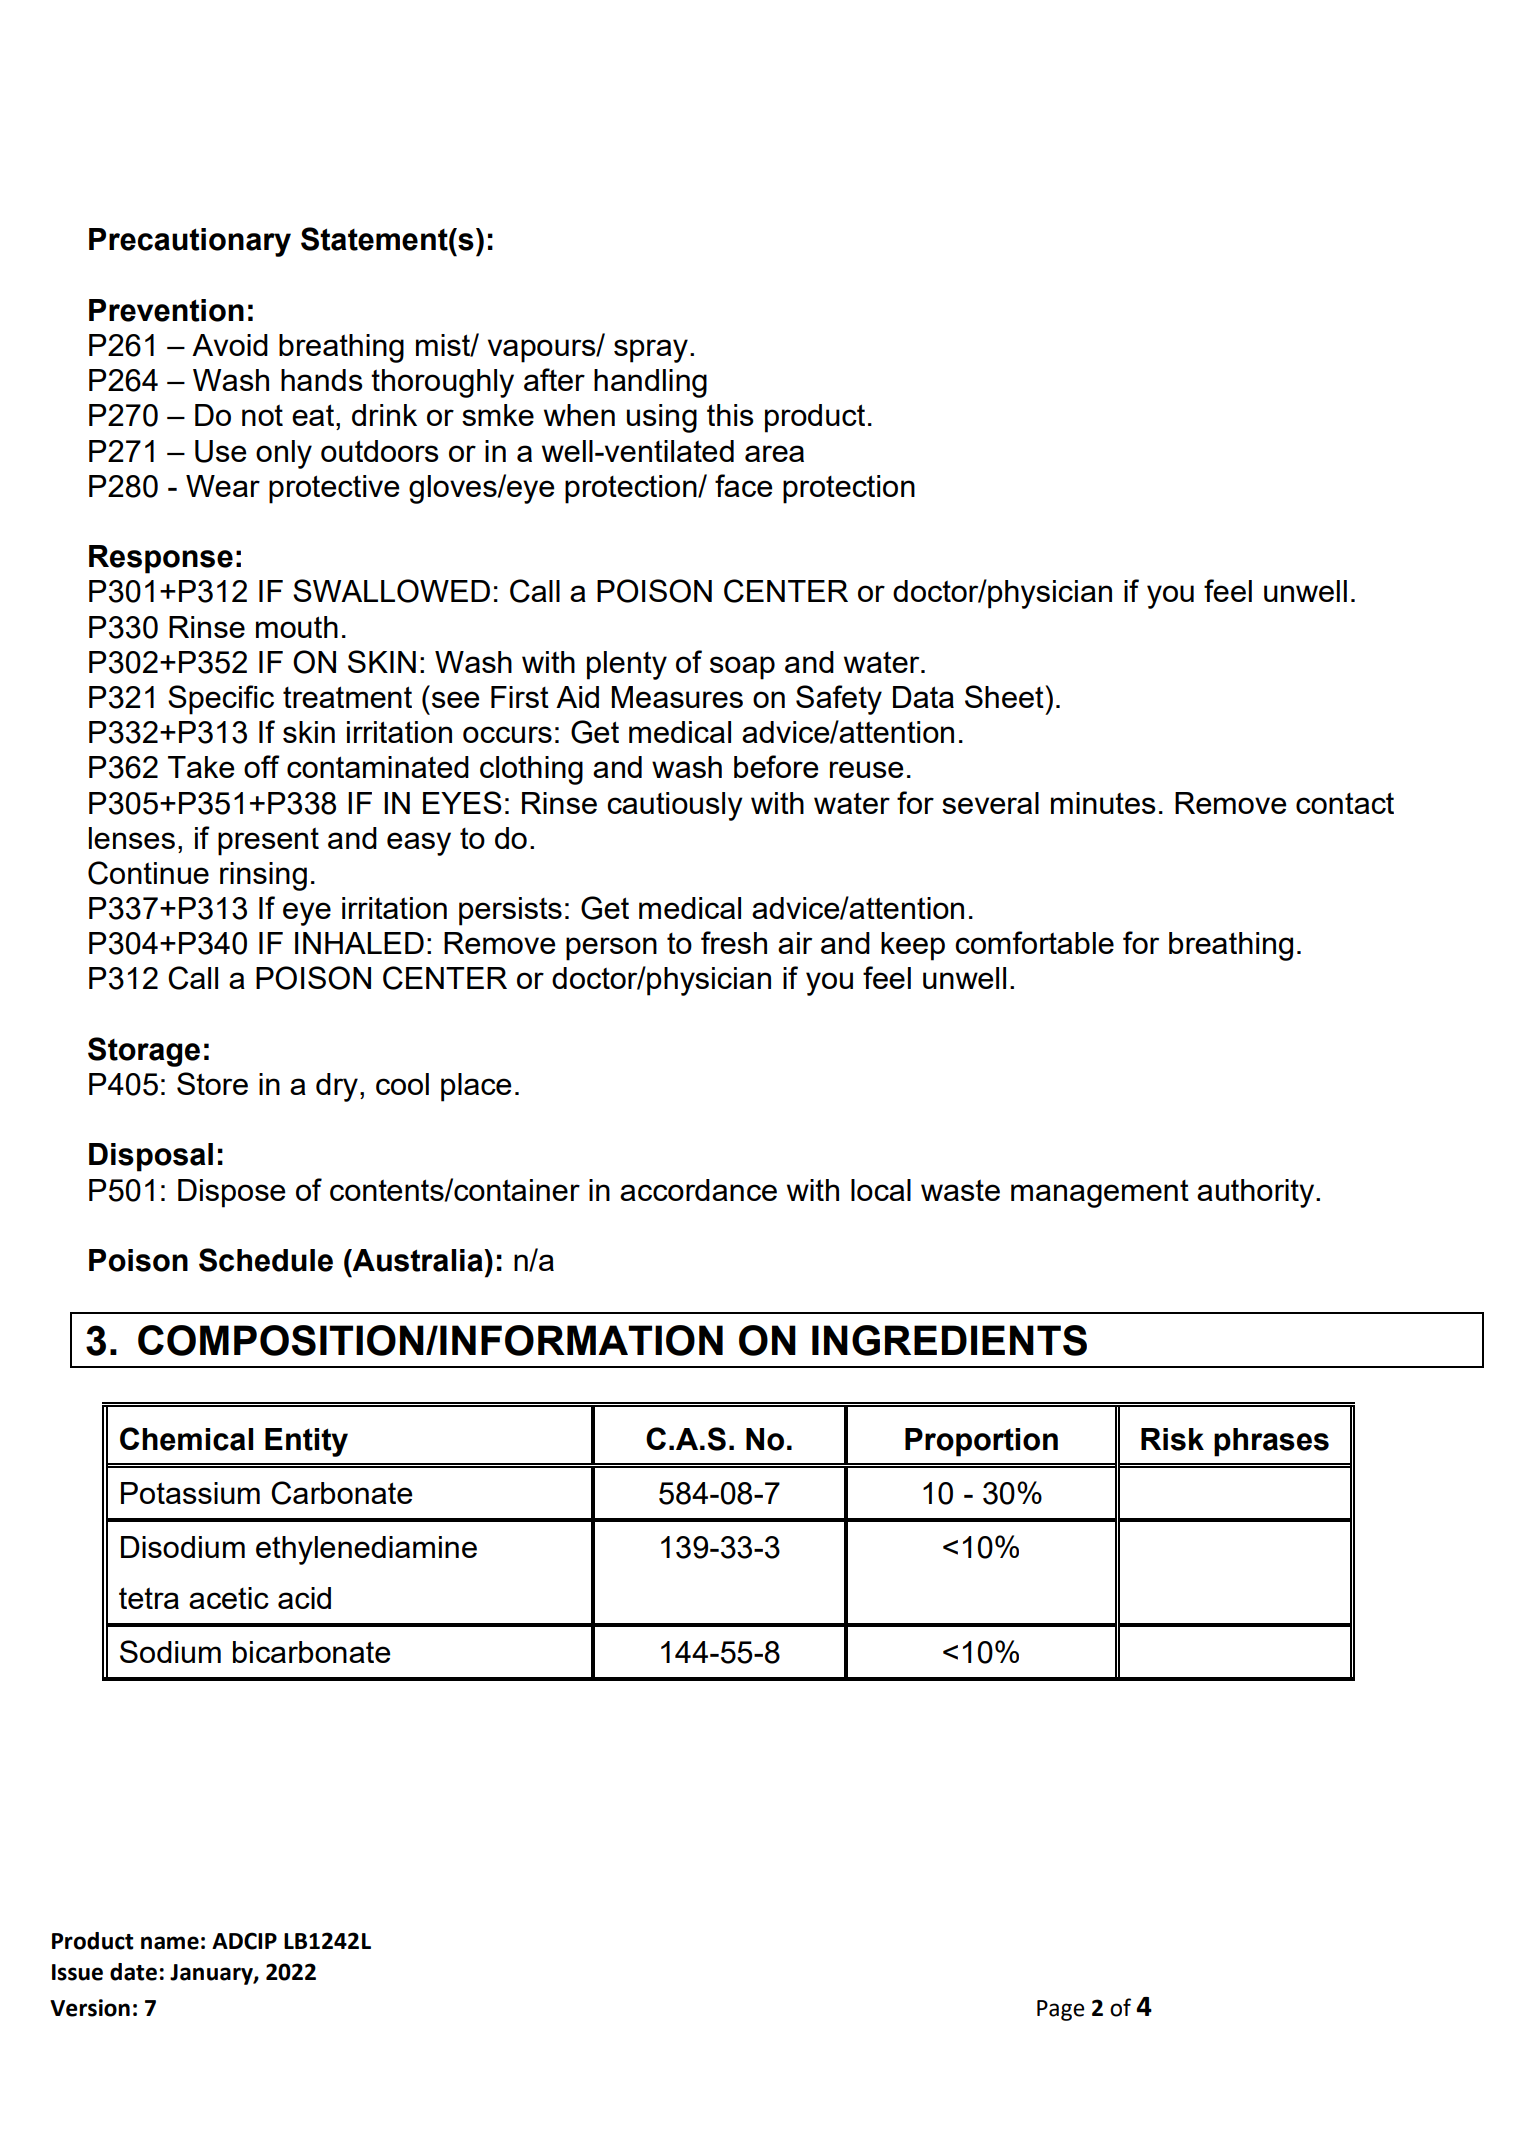 Image resolution: width=1519 pixels, height=2147 pixels. What do you see at coordinates (170, 1943) in the screenshot?
I see `name` at bounding box center [170, 1943].
